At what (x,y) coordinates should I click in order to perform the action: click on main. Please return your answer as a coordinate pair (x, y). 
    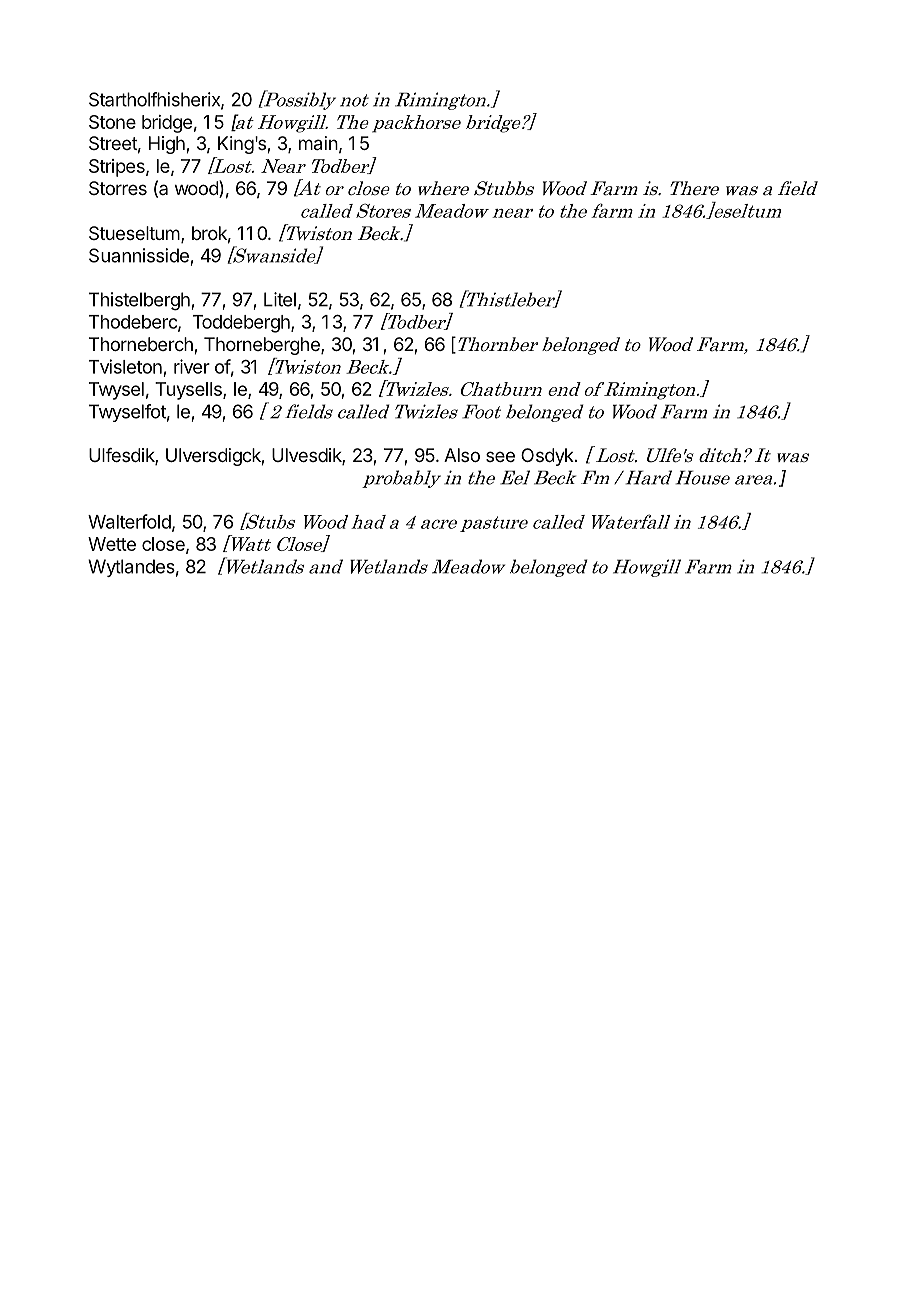
    Looking at the image, I should click on (318, 143).
